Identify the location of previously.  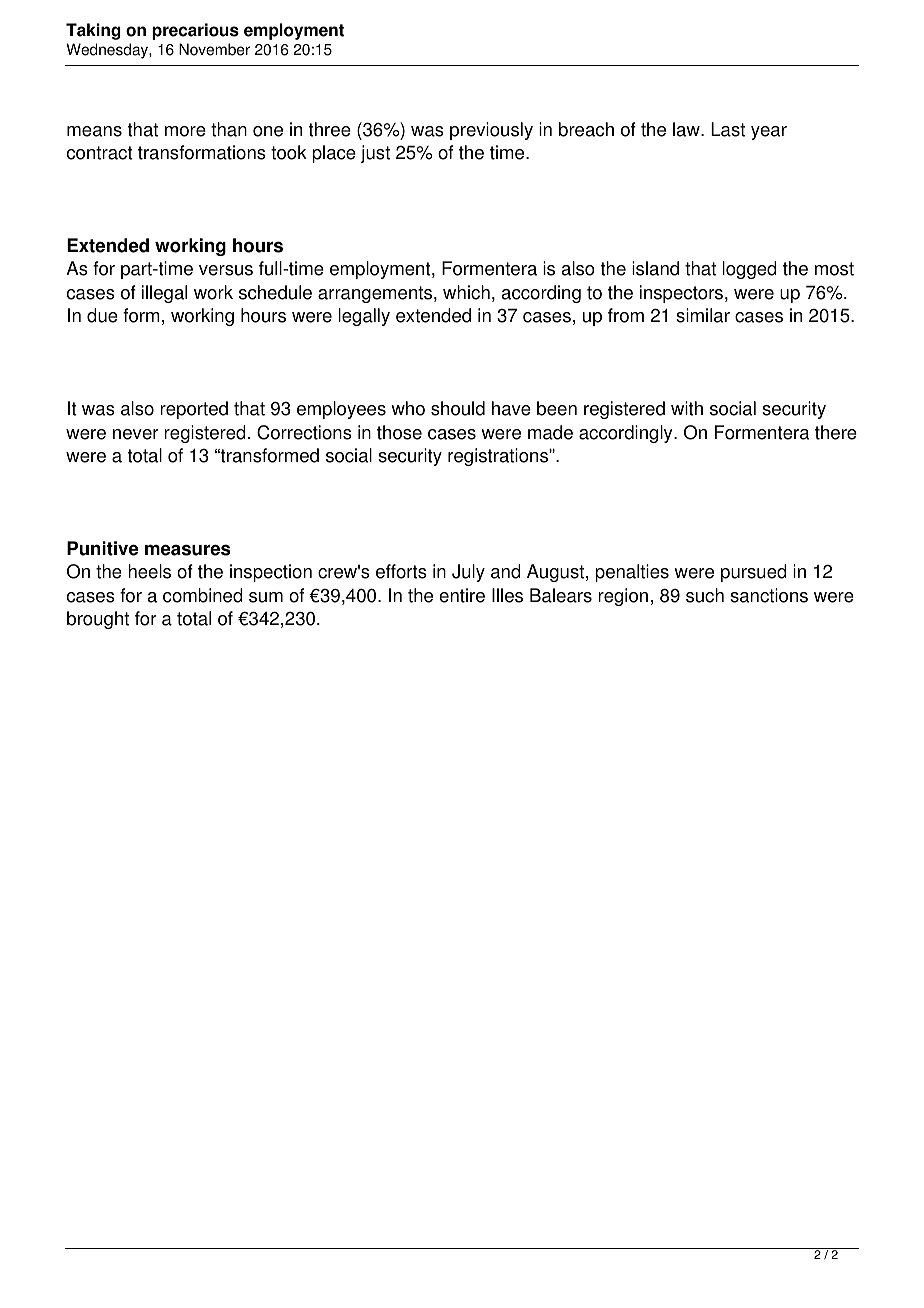
(491, 131).
